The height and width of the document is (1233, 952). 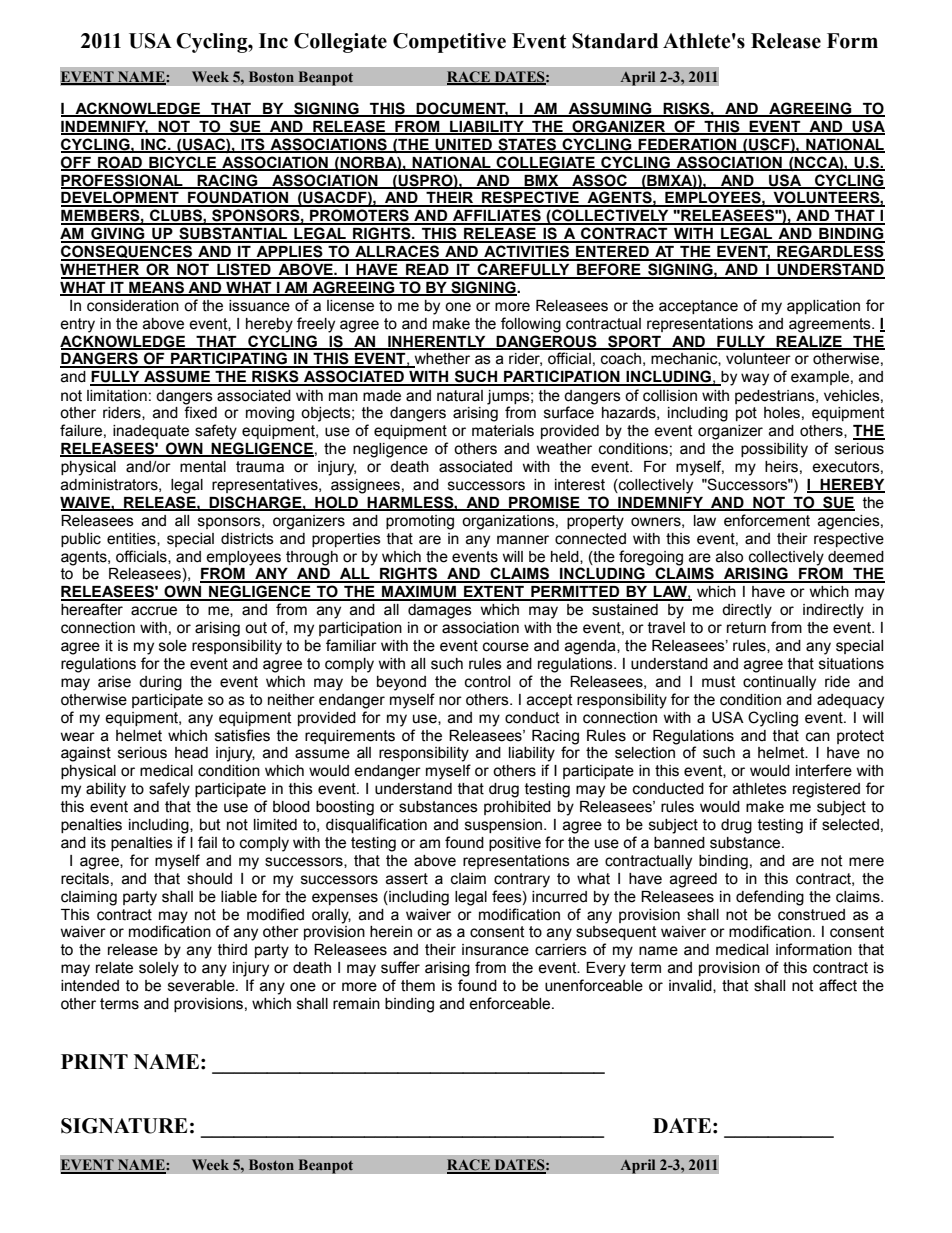 What do you see at coordinates (729, 557) in the document?
I see `also` at bounding box center [729, 557].
